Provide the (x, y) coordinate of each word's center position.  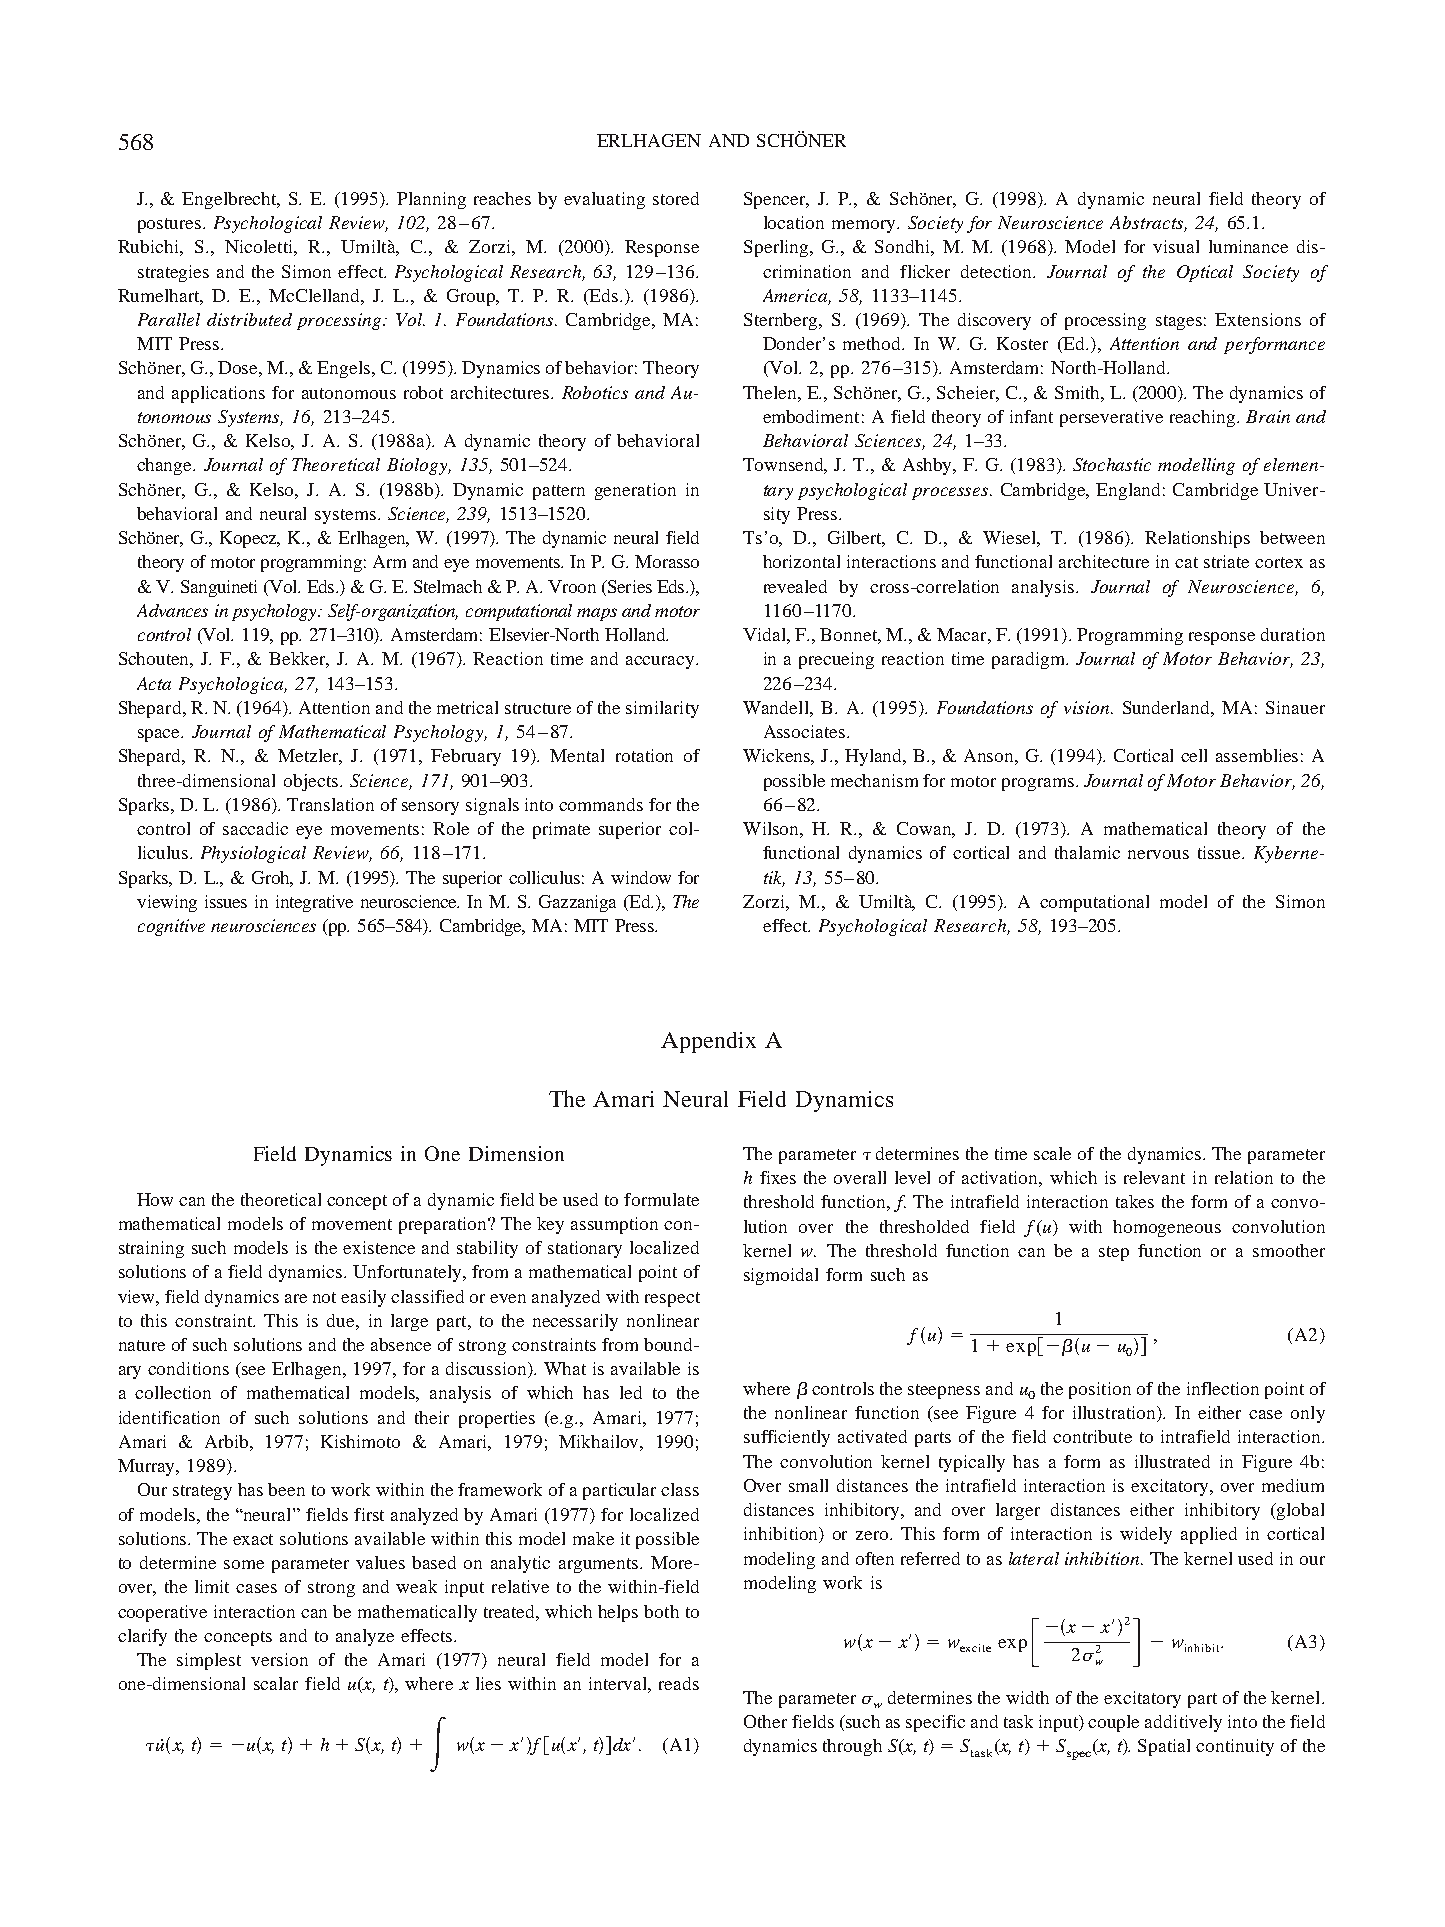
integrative (314, 903)
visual (1176, 246)
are (296, 1298)
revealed (795, 586)
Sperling (777, 248)
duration (1293, 634)
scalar (276, 1683)
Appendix (708, 1042)
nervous (1158, 854)
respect (672, 1299)
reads (679, 1683)
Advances (172, 610)
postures (171, 225)
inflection (1223, 1388)
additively (1183, 1723)
